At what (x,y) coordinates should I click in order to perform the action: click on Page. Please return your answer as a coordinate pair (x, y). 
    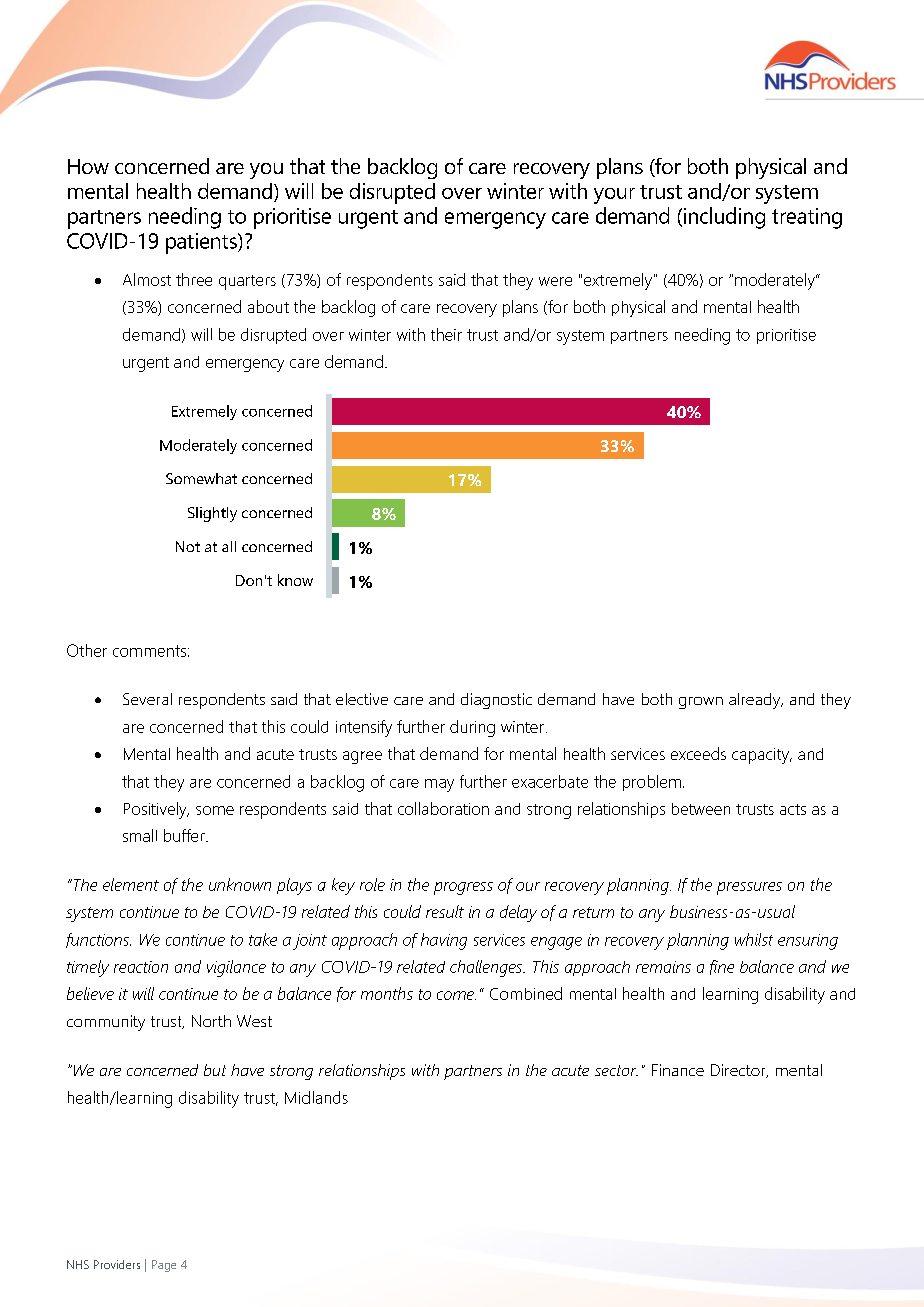
    Looking at the image, I should click on (164, 1266).
